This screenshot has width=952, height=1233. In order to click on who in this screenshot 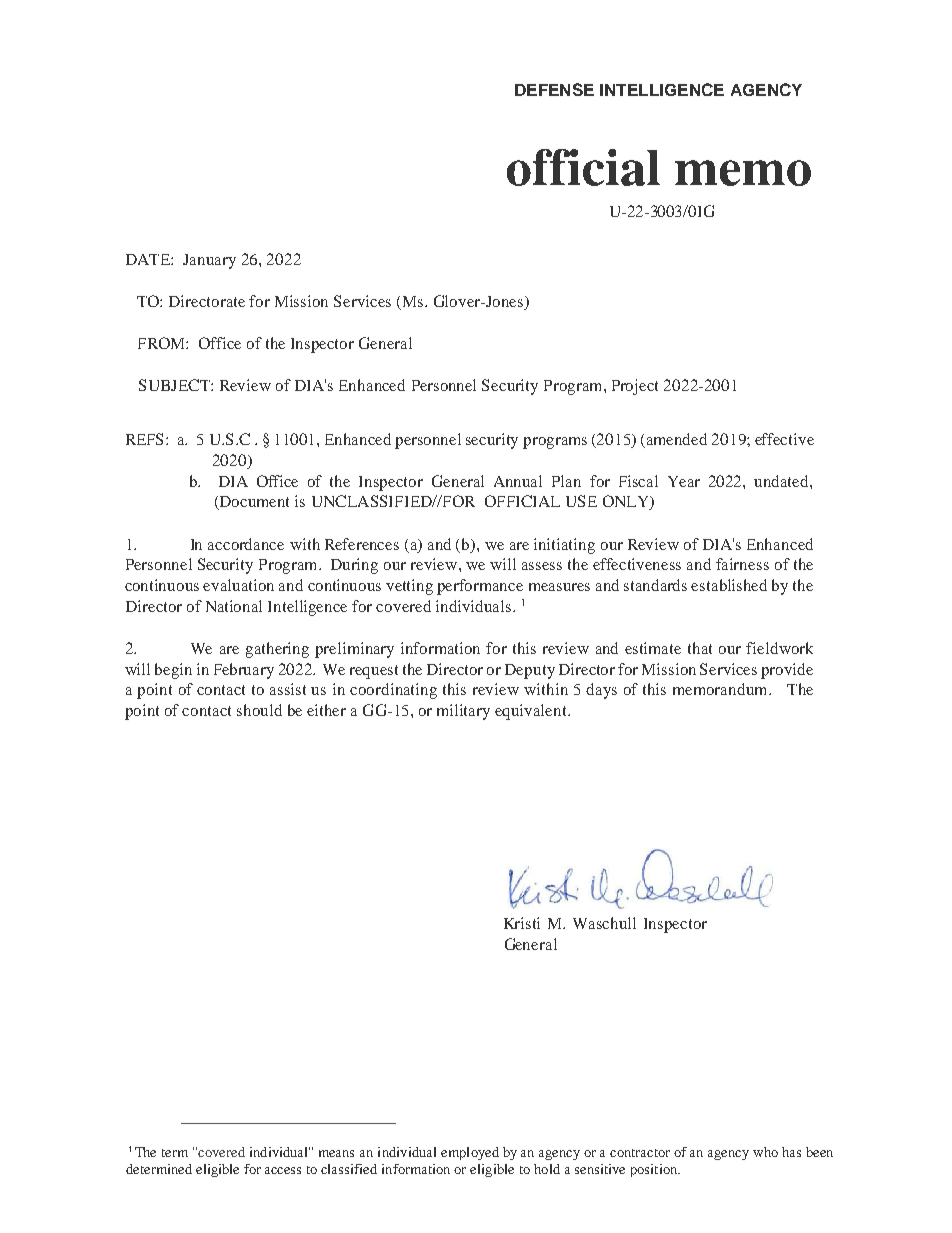, I will do `click(765, 1152)`.
